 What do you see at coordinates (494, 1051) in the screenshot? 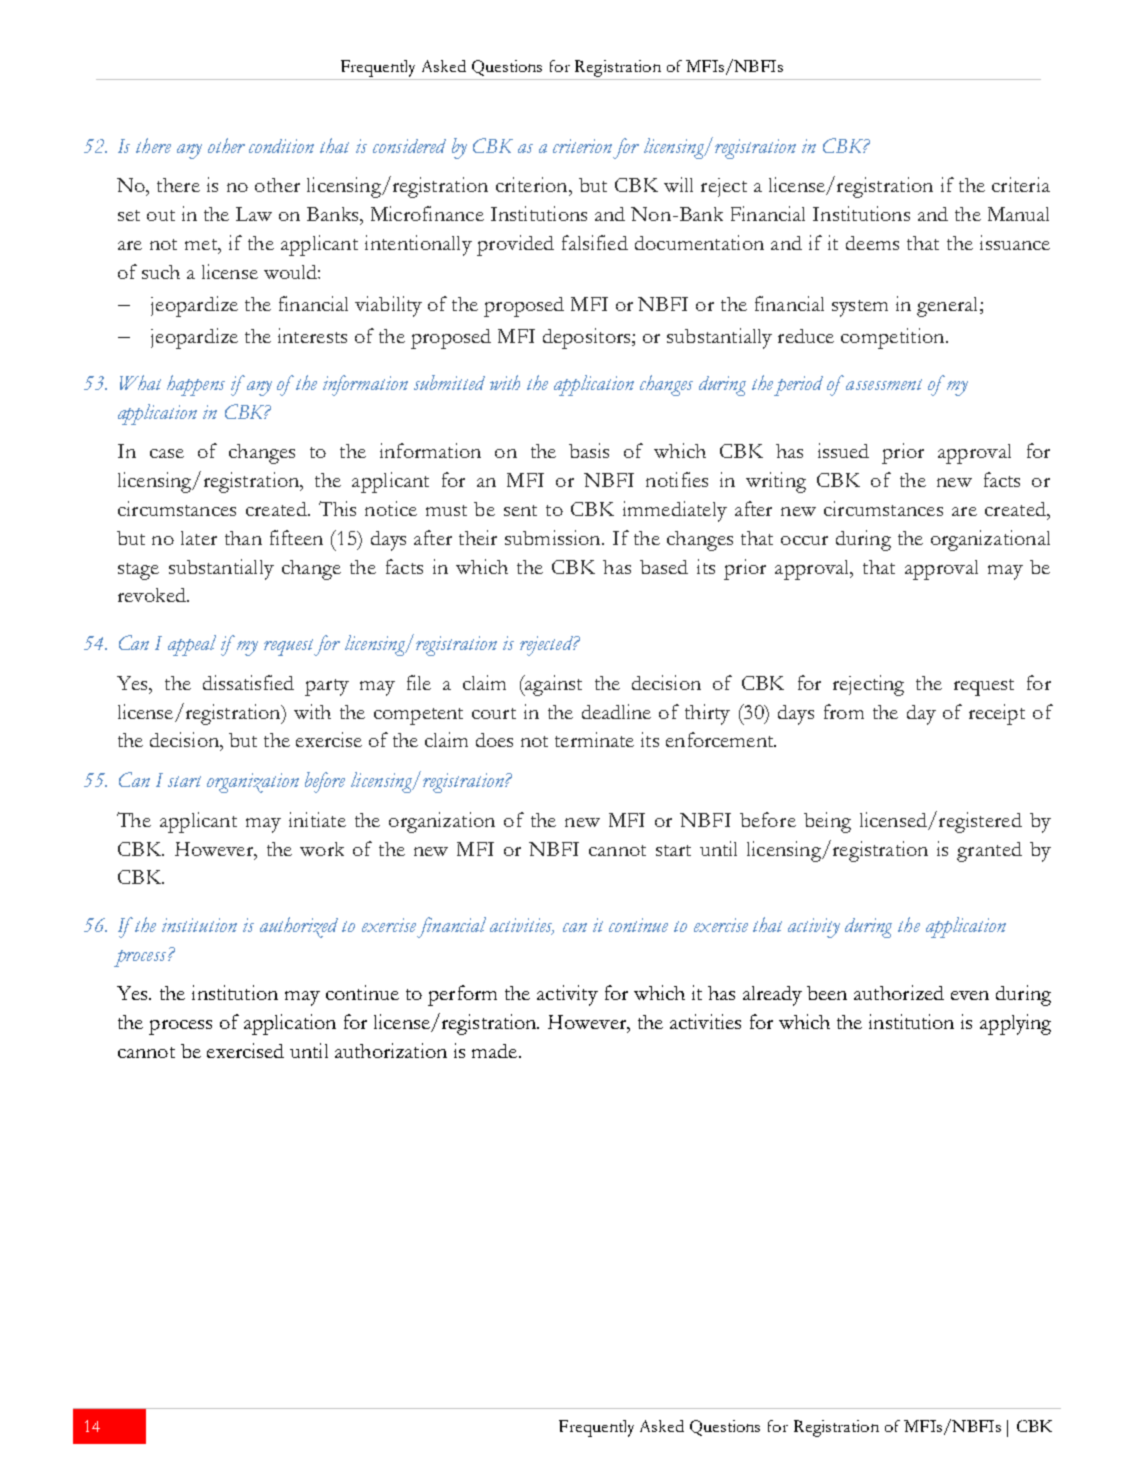
I see `made` at bounding box center [494, 1051].
